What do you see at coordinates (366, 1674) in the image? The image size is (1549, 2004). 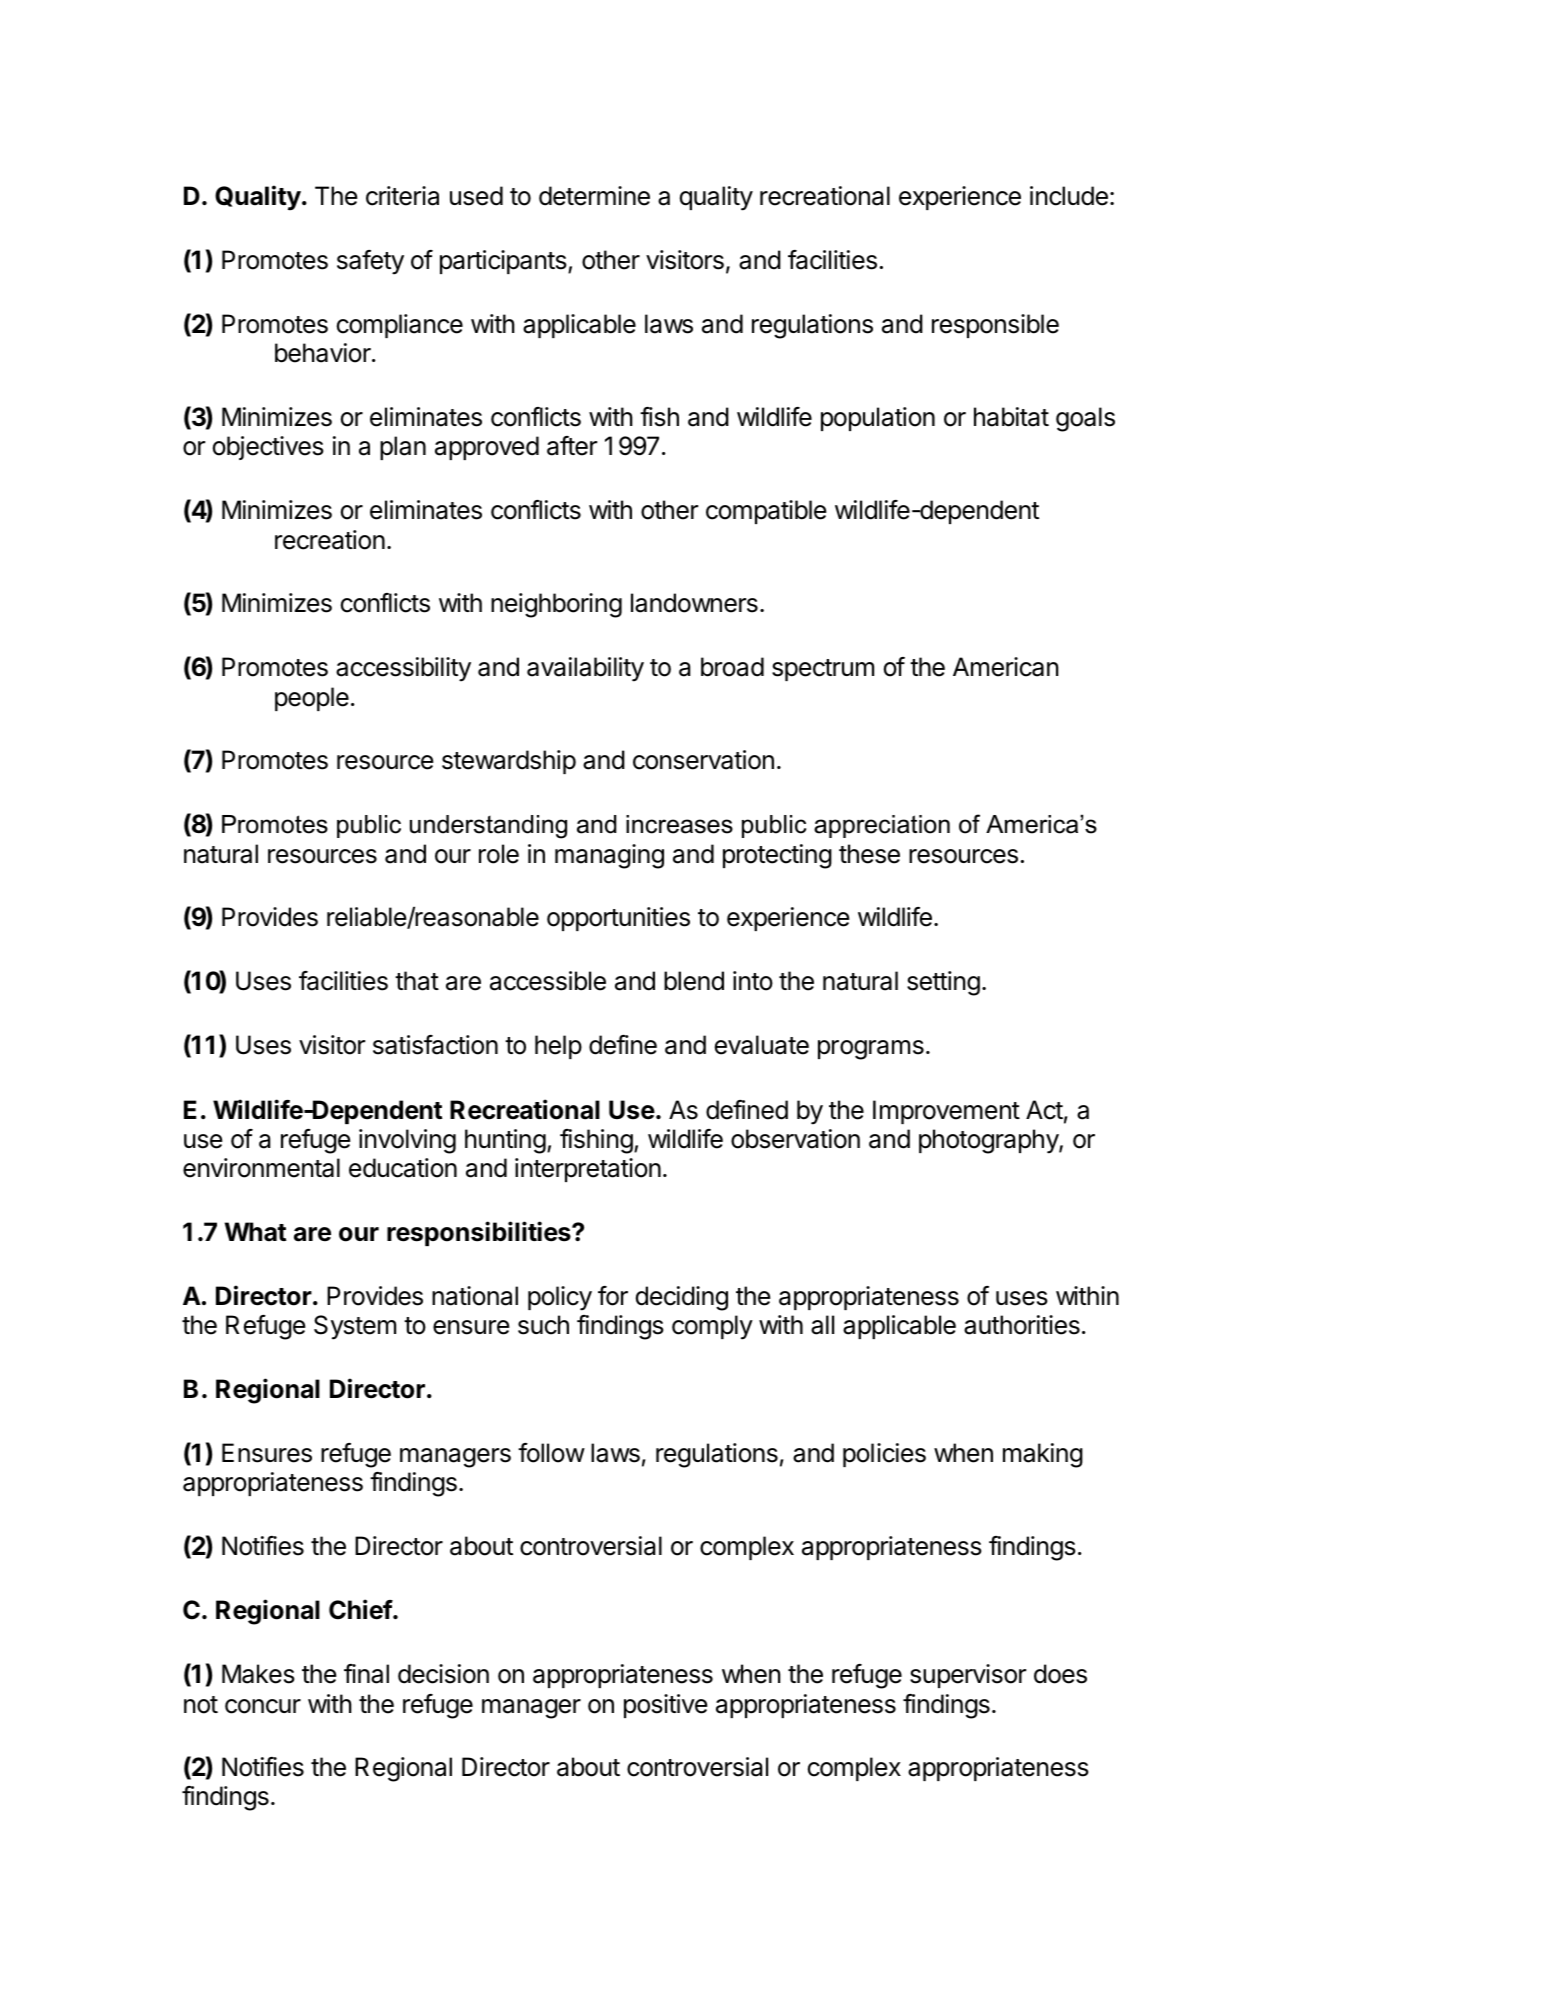 I see `final` at bounding box center [366, 1674].
